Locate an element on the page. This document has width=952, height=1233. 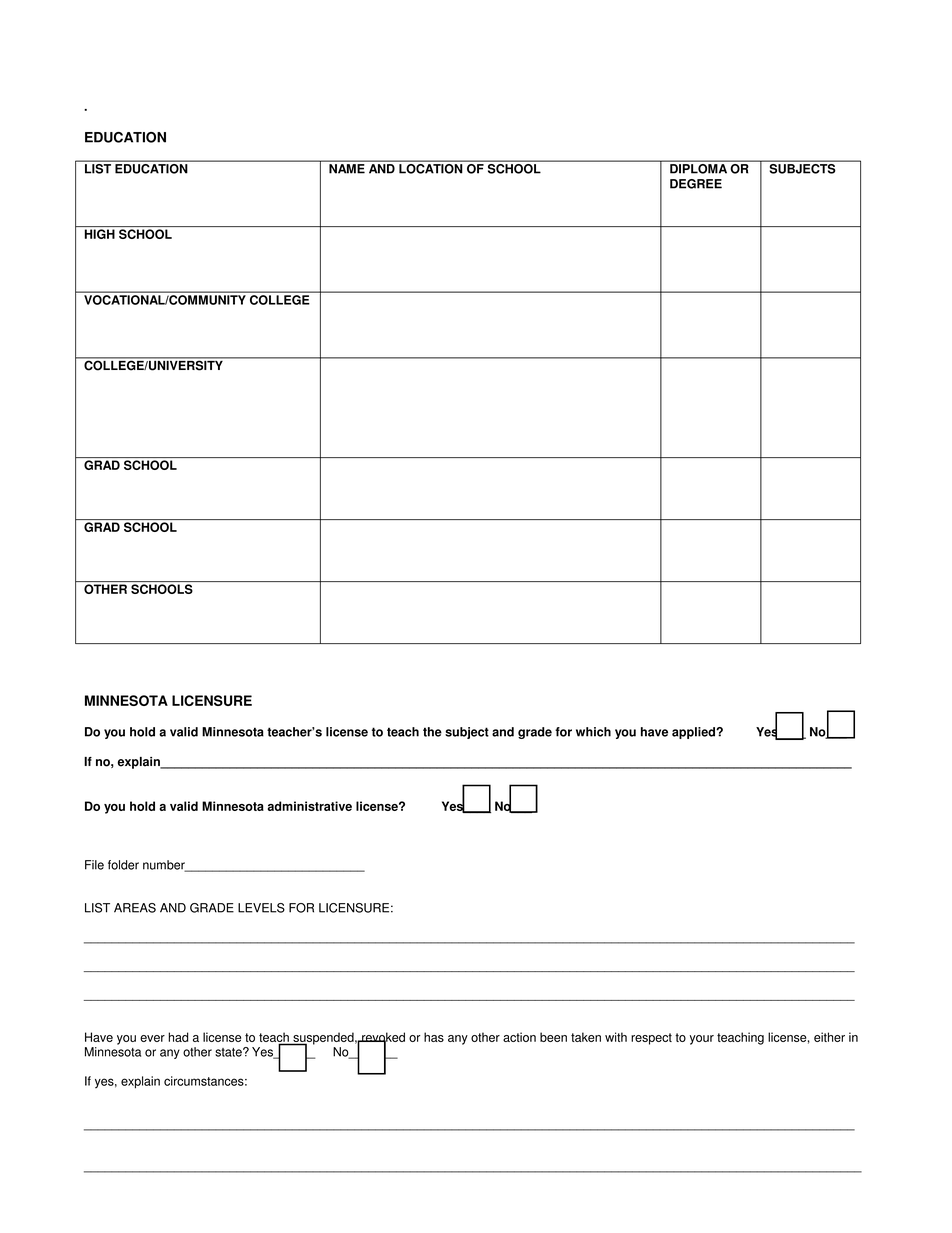
has is located at coordinates (434, 1037).
